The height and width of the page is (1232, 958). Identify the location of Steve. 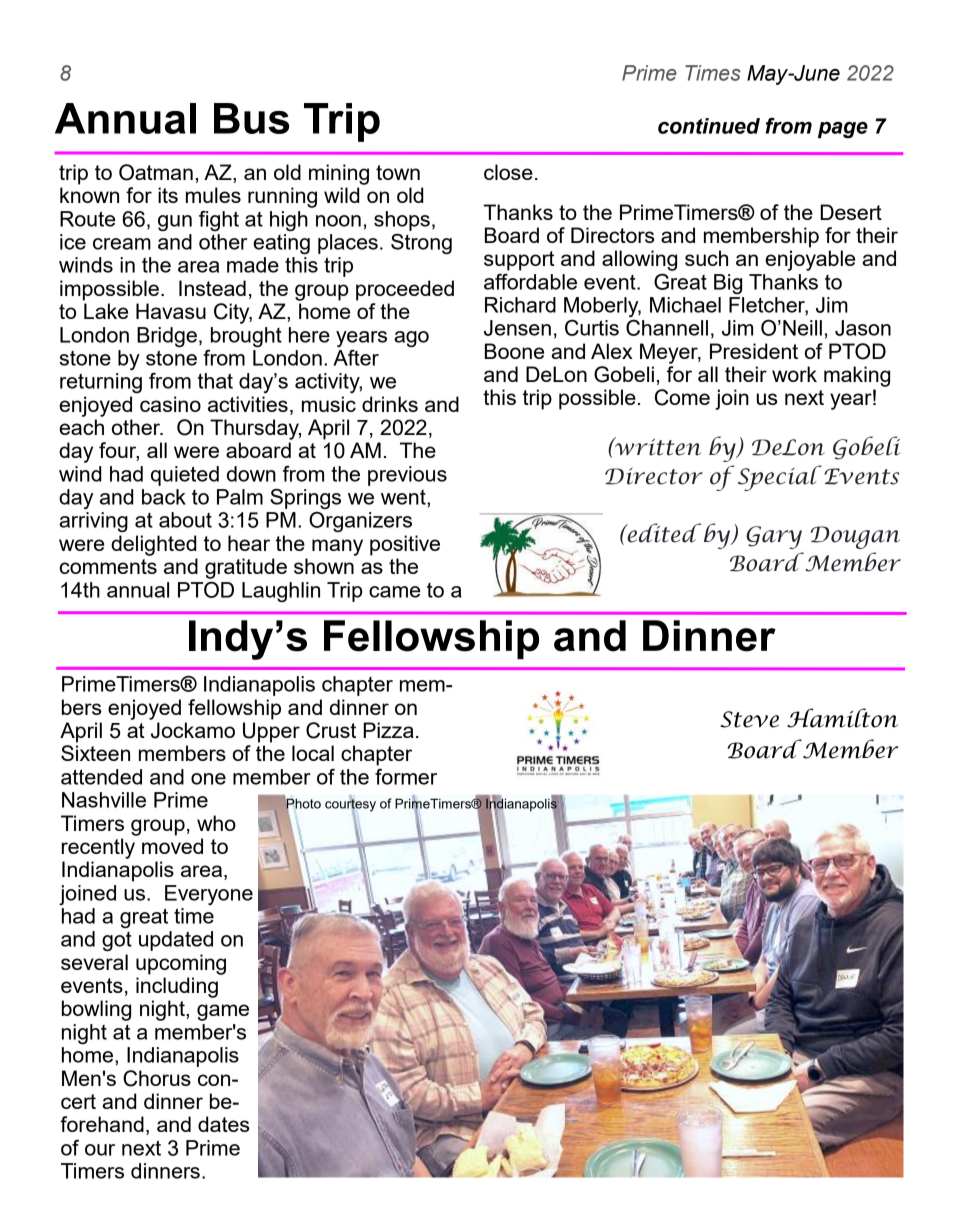
(749, 719).
